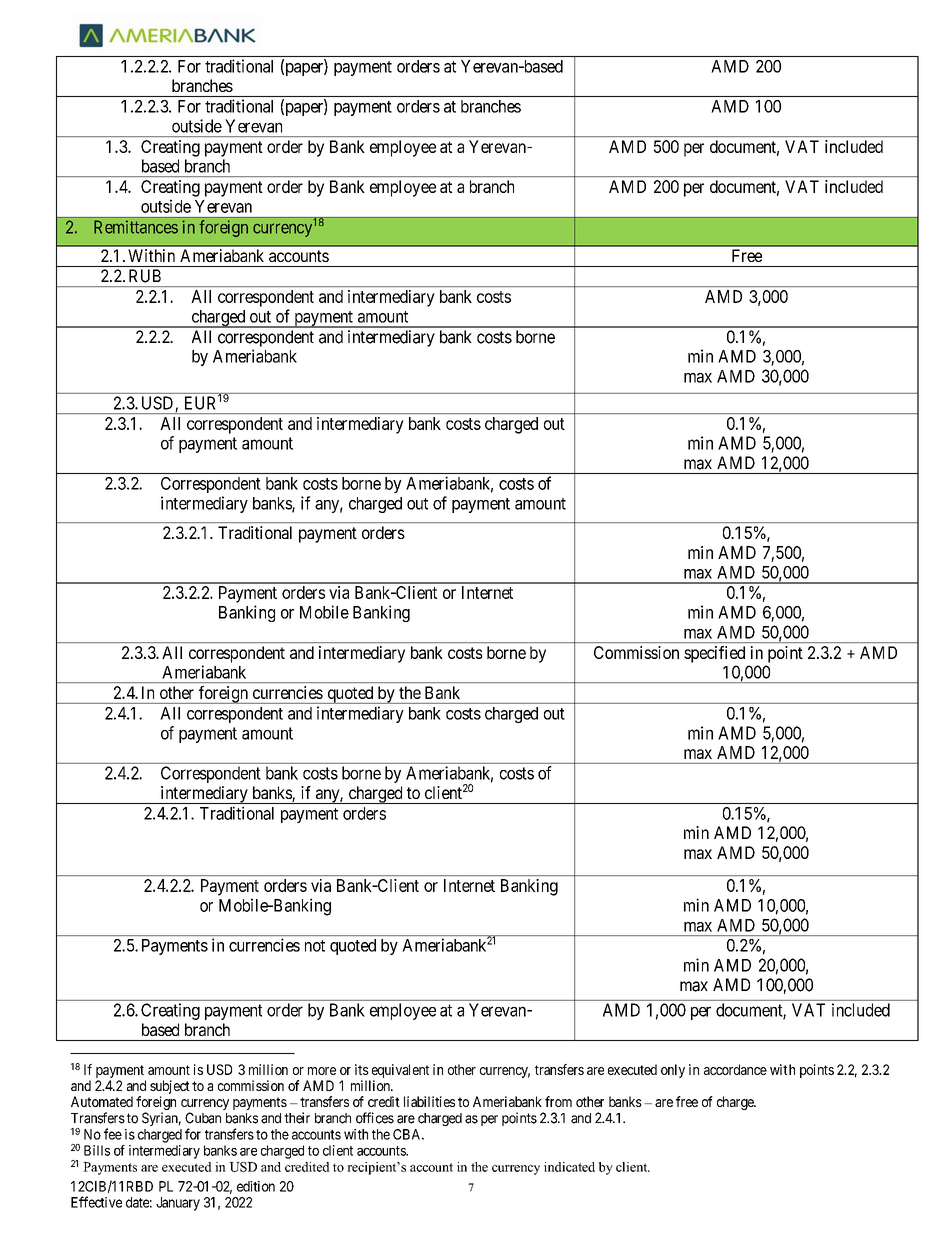  Describe the element at coordinates (362, 1069) in the image. I see `its` at that location.
